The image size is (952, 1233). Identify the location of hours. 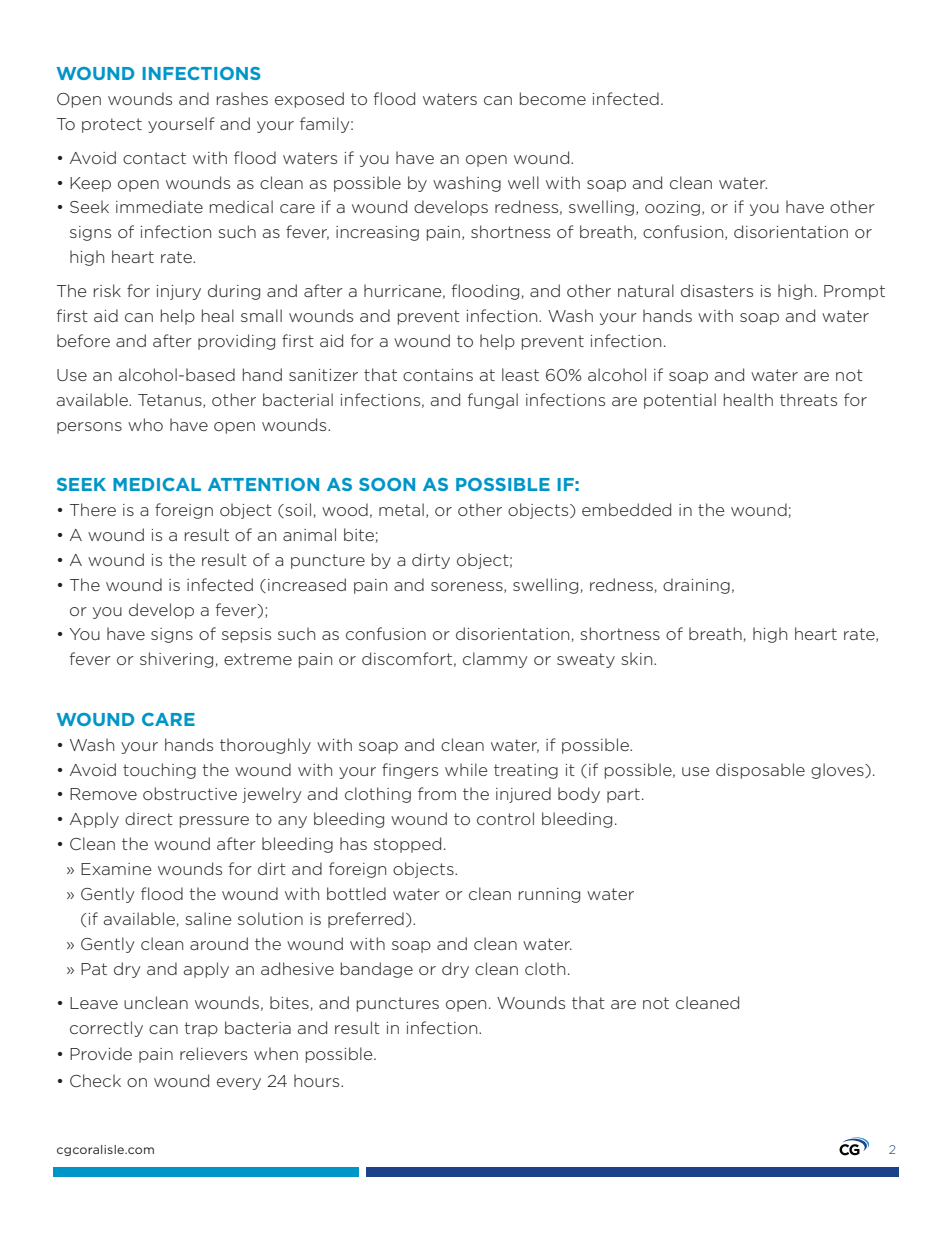
(318, 1080).
